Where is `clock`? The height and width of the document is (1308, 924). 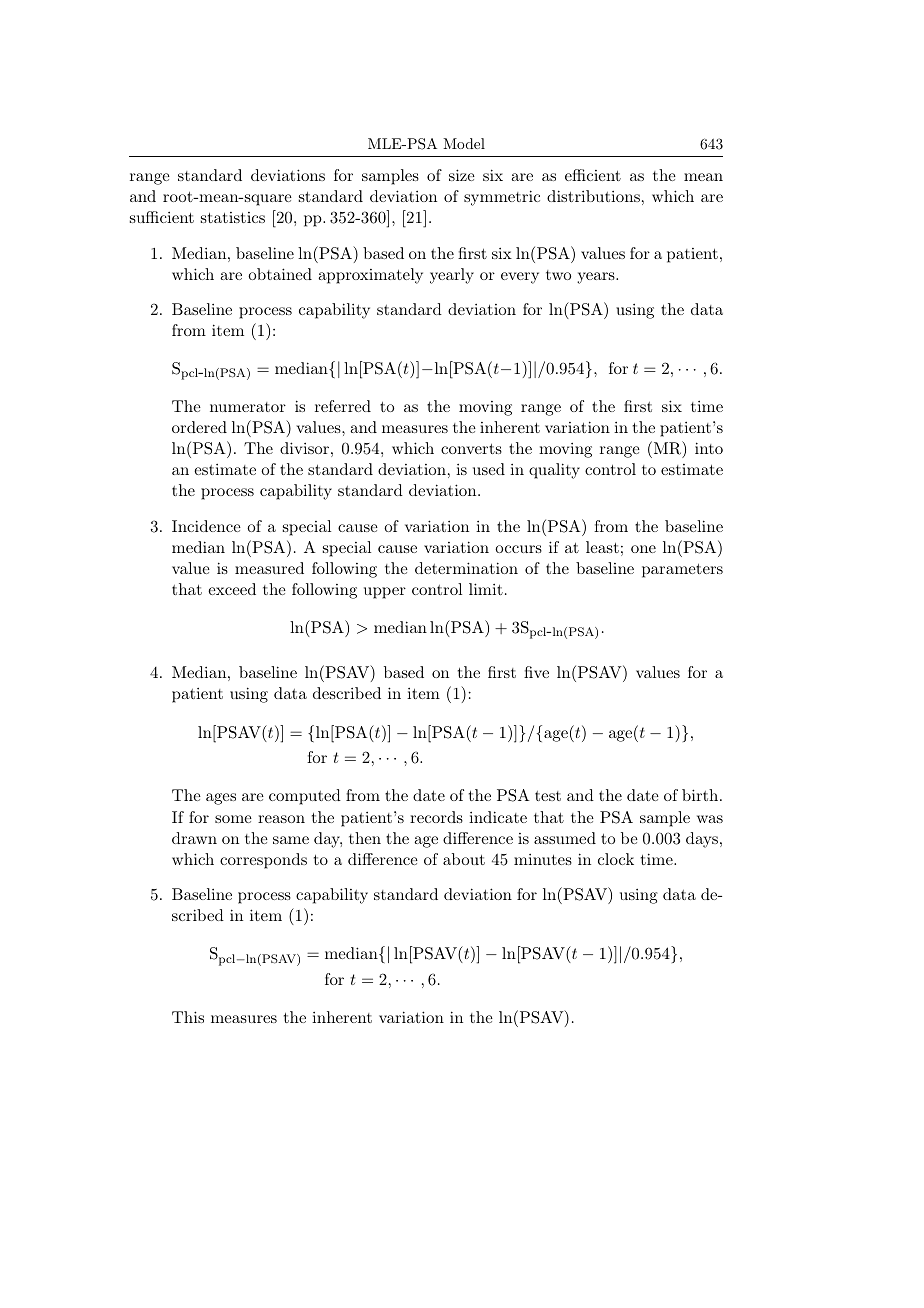
clock is located at coordinates (616, 859).
